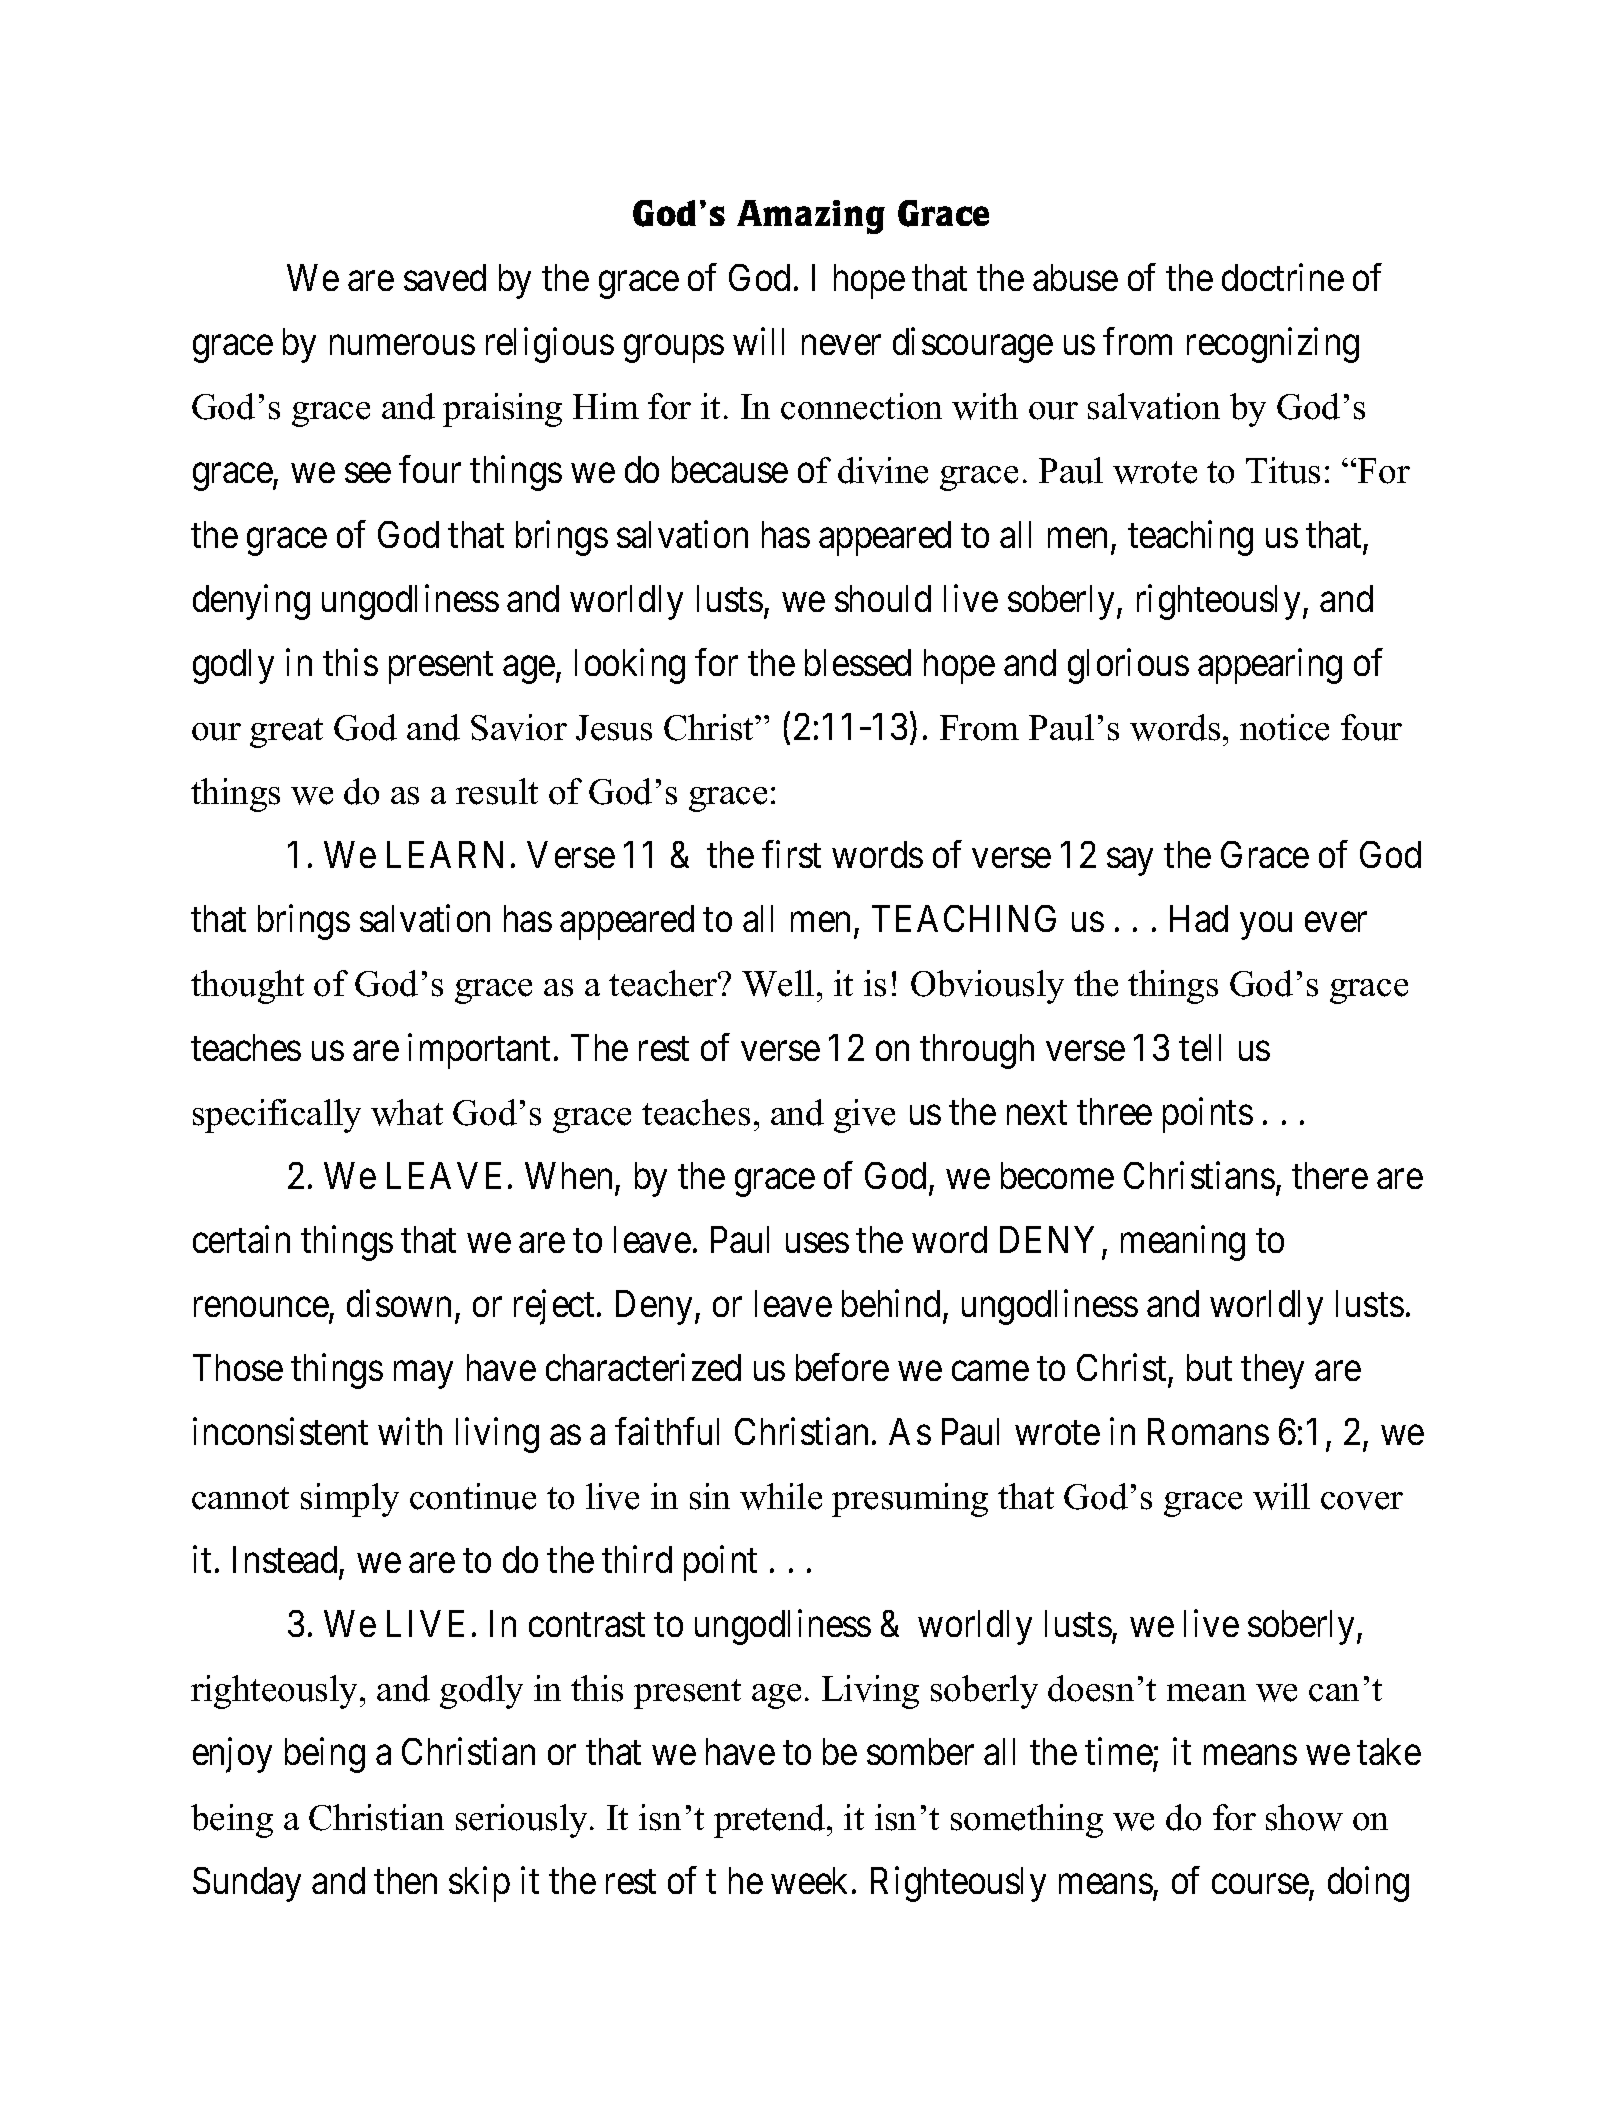 Image resolution: width=1624 pixels, height=2102 pixels. I want to click on notice, so click(1284, 727).
